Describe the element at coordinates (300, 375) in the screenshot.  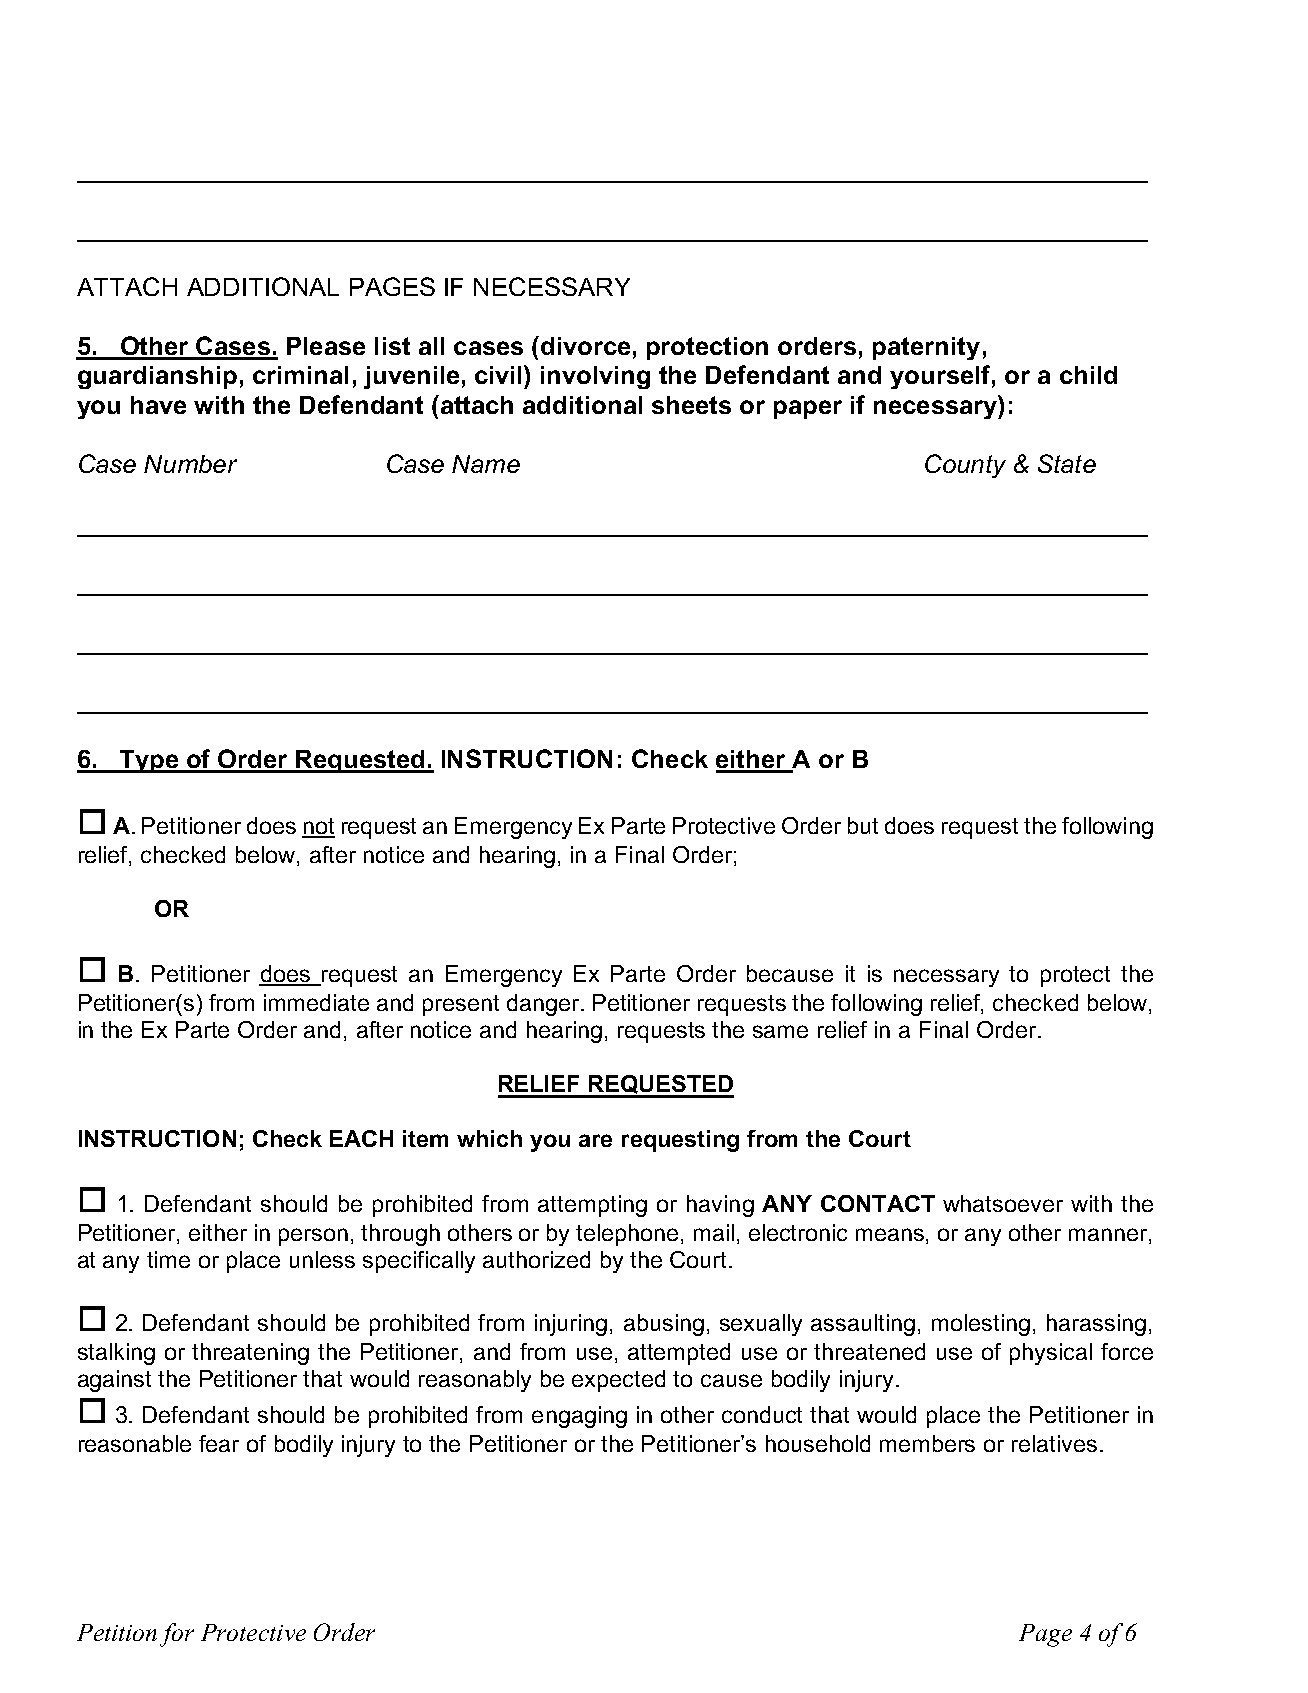
I see `criminal` at that location.
